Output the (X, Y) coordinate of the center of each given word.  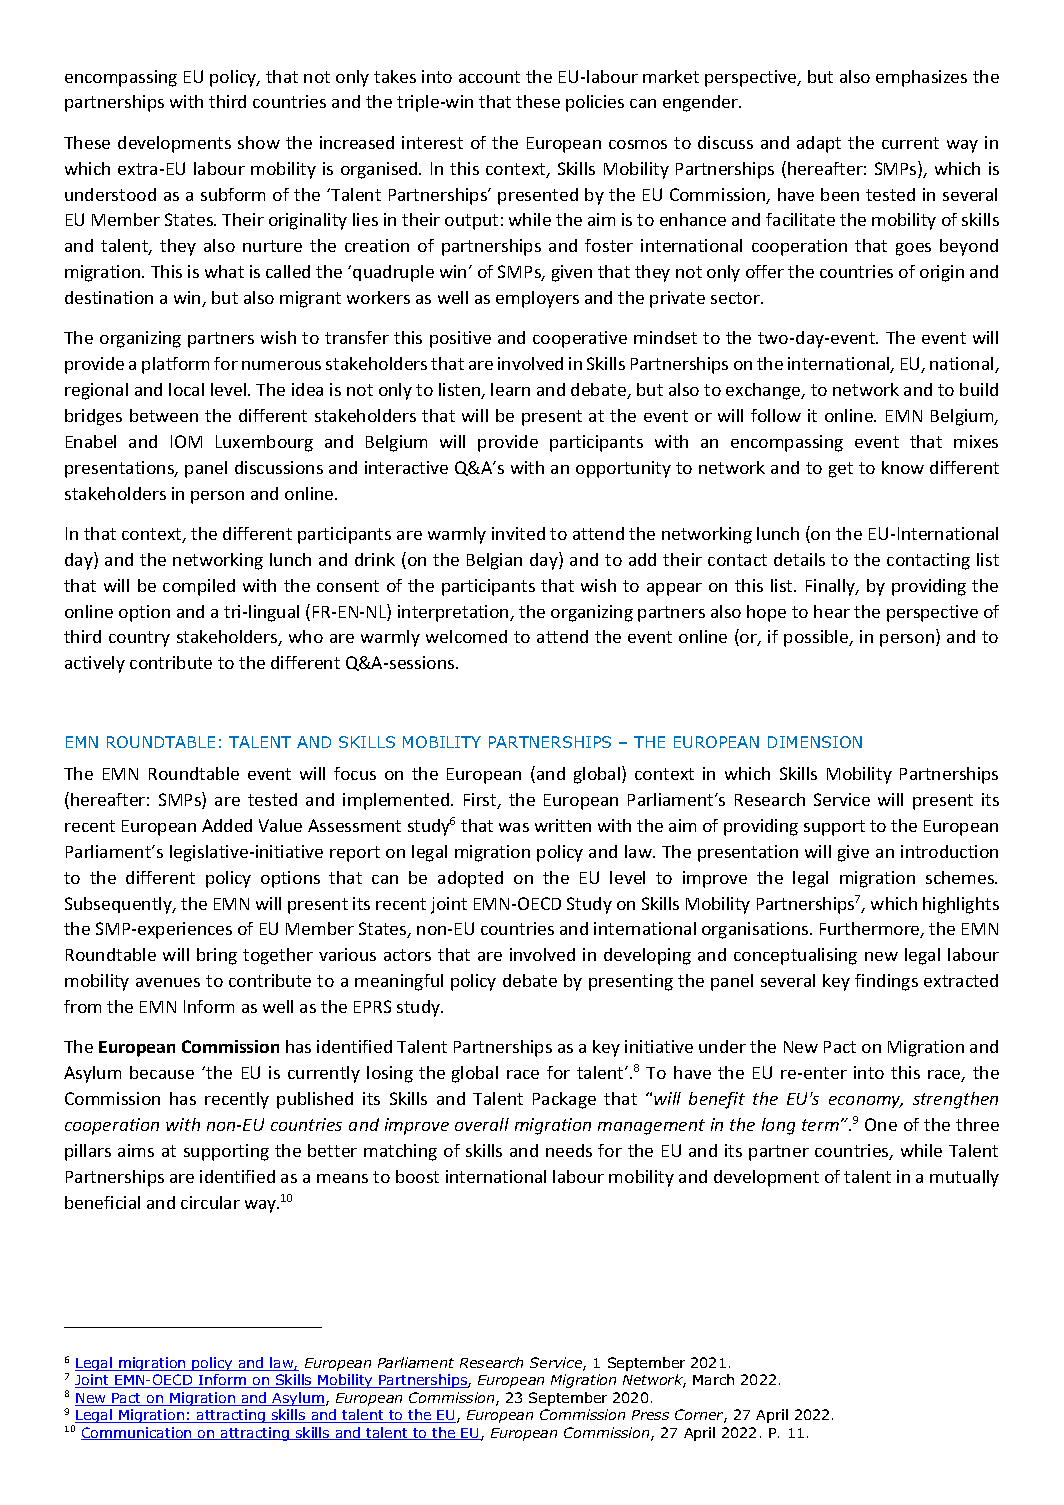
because (162, 1072)
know (903, 467)
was (514, 827)
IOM (186, 441)
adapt (819, 144)
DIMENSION (815, 742)
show (259, 142)
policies (595, 103)
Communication (137, 1433)
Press (650, 1415)
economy (866, 1102)
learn (510, 389)
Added (227, 825)
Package (564, 1100)
